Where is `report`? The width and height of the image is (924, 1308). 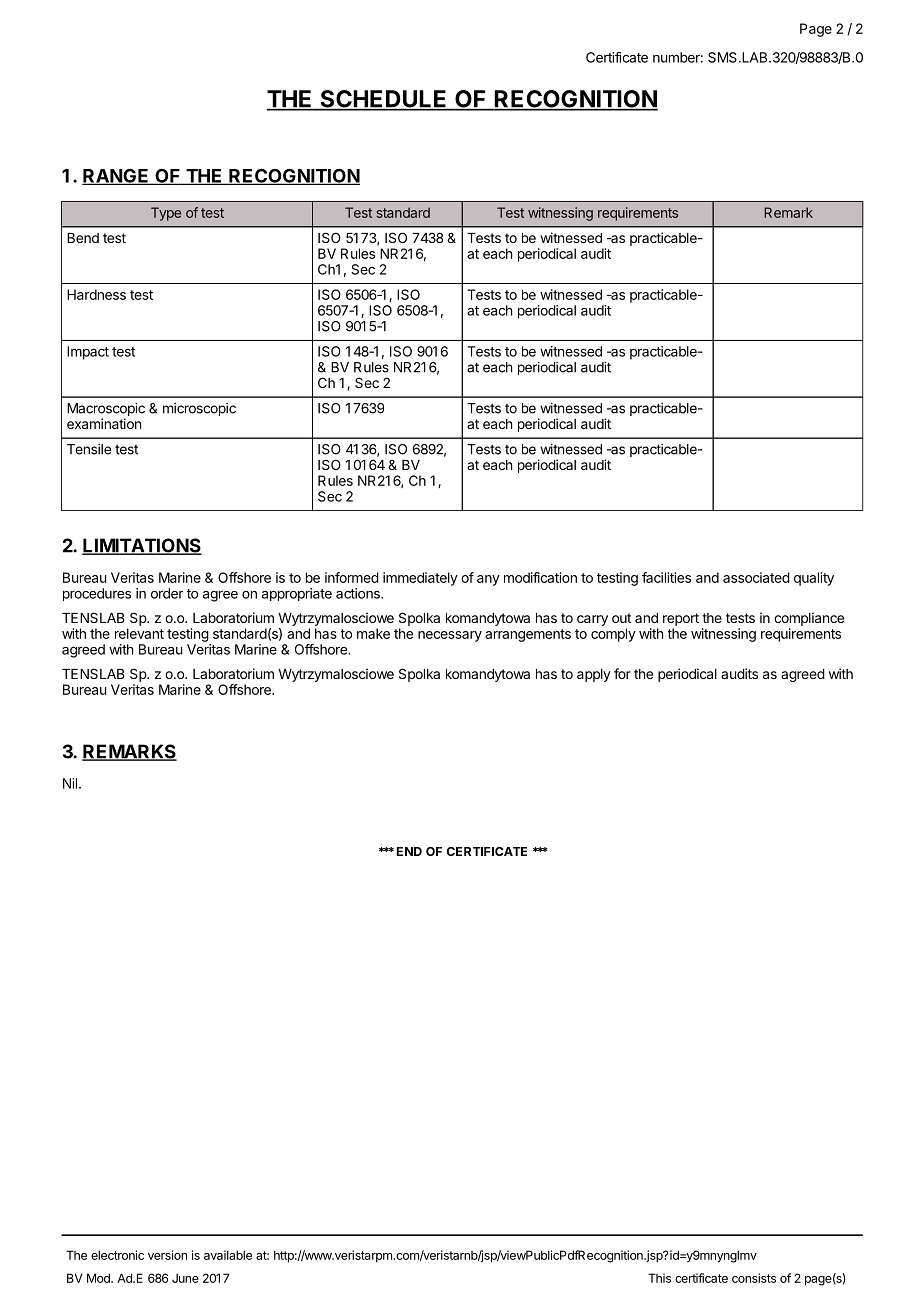 report is located at coordinates (681, 619).
